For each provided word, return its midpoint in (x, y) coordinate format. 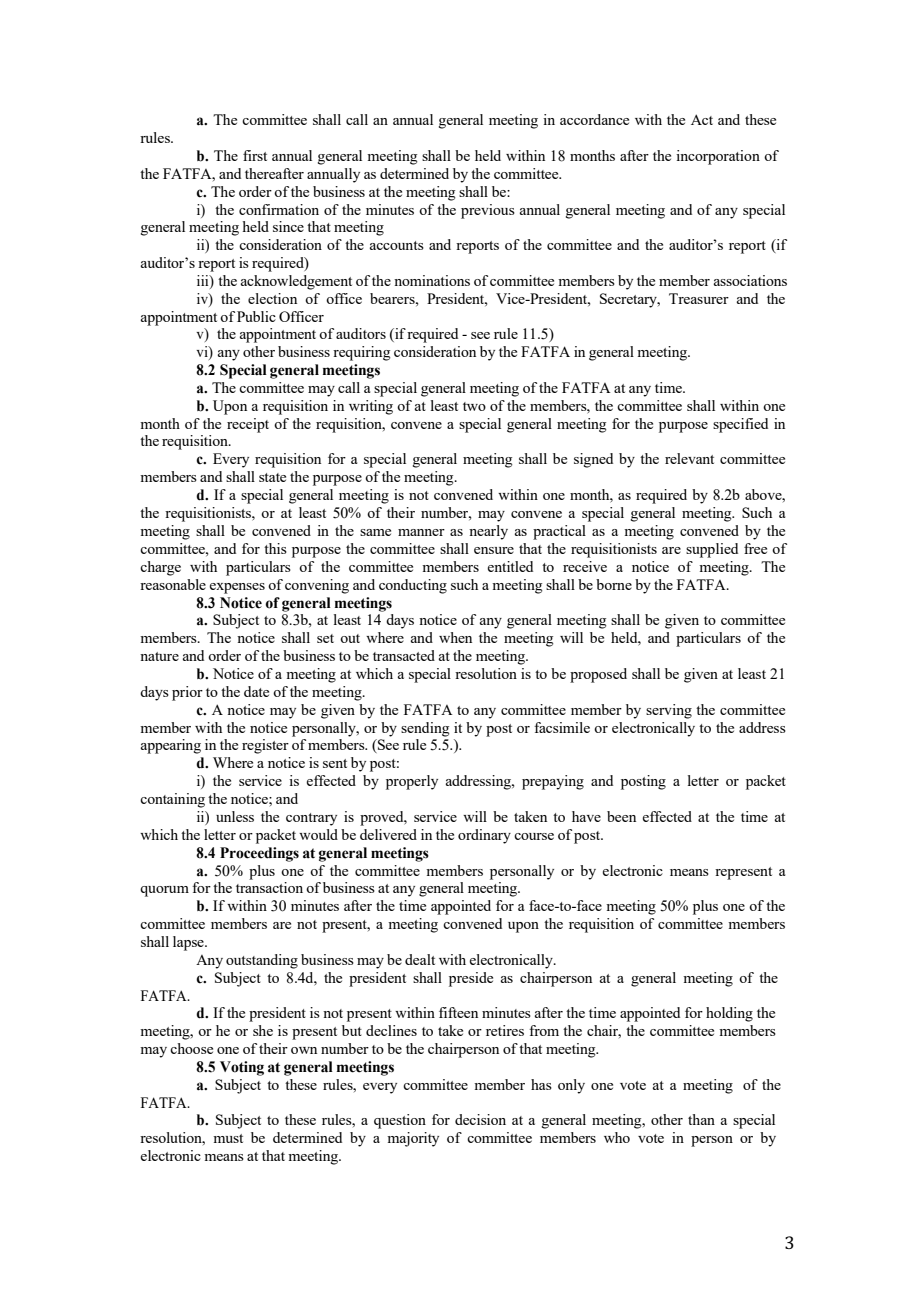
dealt (420, 959)
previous (488, 211)
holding (729, 1014)
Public (256, 316)
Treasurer (699, 298)
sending (425, 729)
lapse (189, 943)
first (255, 155)
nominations (432, 280)
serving (669, 711)
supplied (712, 550)
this (275, 548)
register (265, 746)
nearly (488, 532)
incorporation (718, 157)
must (228, 1138)
